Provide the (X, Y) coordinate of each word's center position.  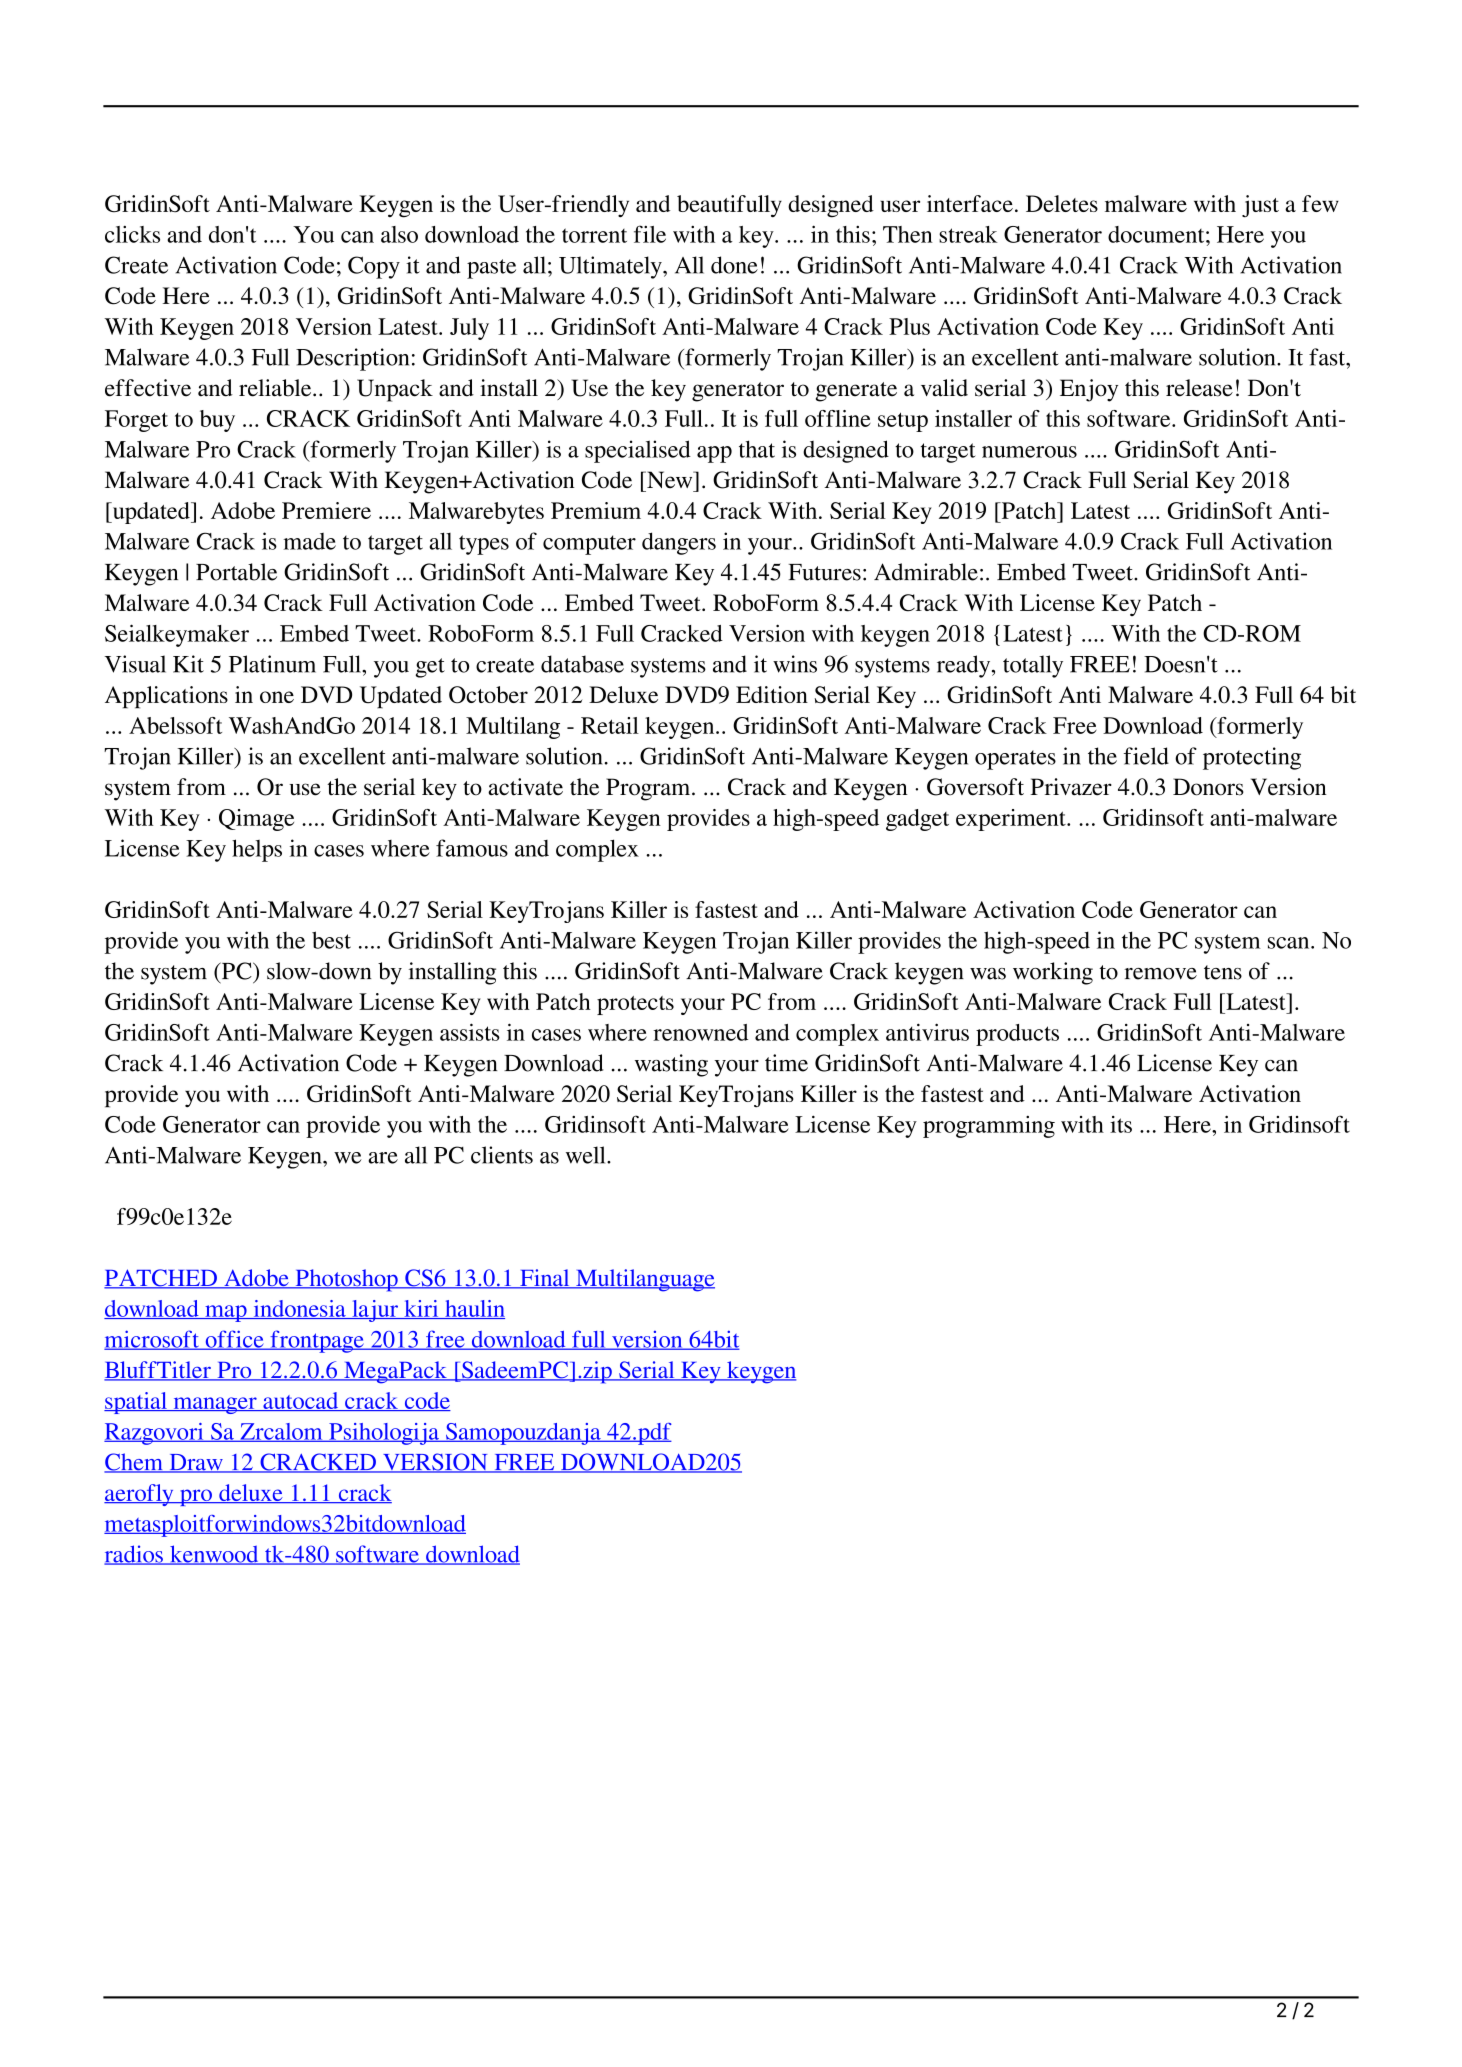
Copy (374, 267)
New (670, 480)
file (650, 234)
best (331, 940)
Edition (772, 694)
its (1121, 1124)
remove (1160, 974)
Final (545, 1279)
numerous (1029, 452)
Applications (166, 697)
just (1260, 206)
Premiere (326, 510)
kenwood (214, 1555)
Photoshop (346, 1280)
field (1146, 756)
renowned (700, 1032)
